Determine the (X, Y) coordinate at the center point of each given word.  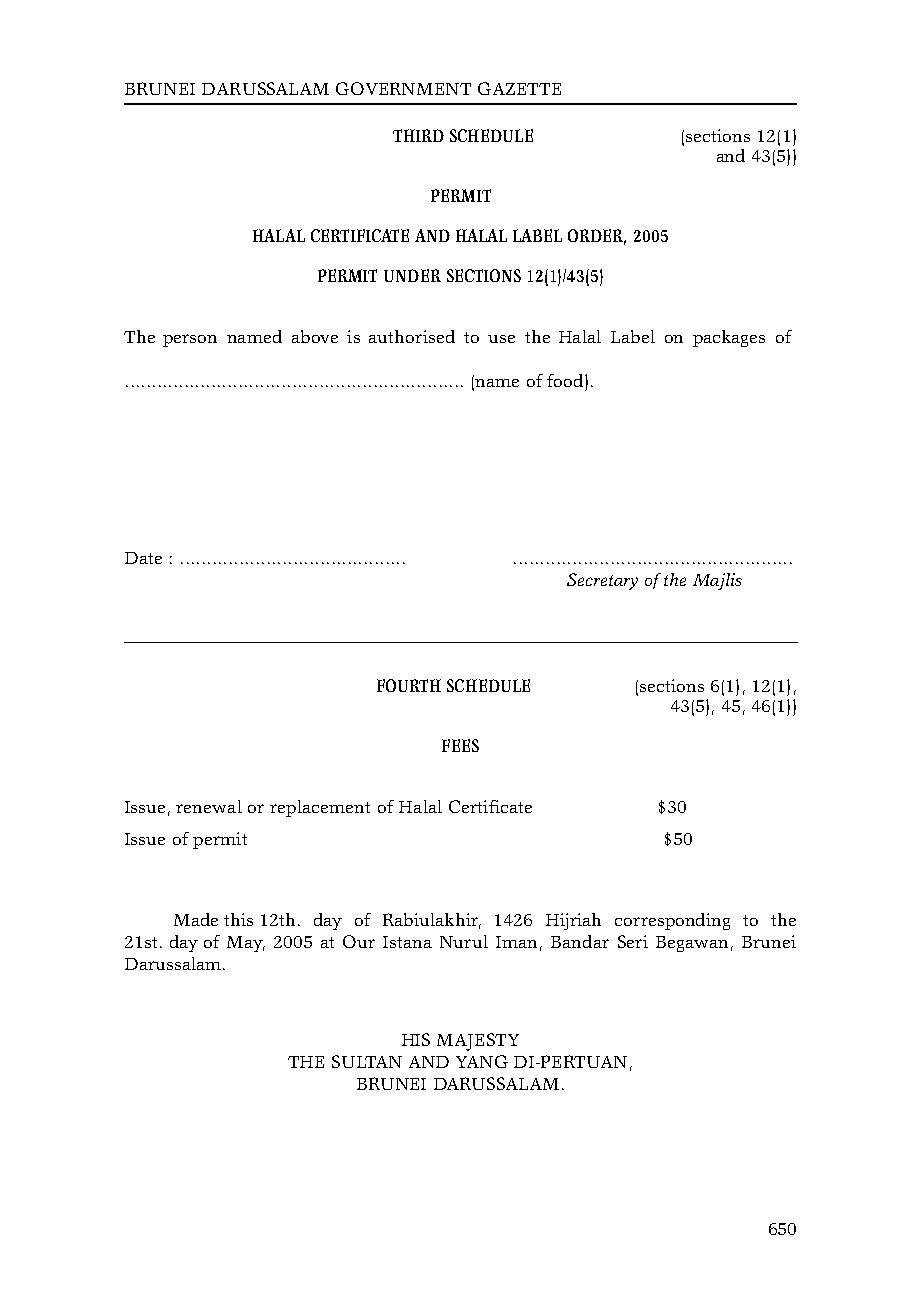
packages (729, 338)
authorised (412, 336)
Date (143, 558)
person (190, 340)
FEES (460, 745)
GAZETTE (519, 88)
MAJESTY (478, 1042)
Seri (633, 941)
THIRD (418, 135)
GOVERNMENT (403, 88)
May (246, 944)
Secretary (602, 581)
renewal (209, 806)
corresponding (672, 921)
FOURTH (409, 685)
